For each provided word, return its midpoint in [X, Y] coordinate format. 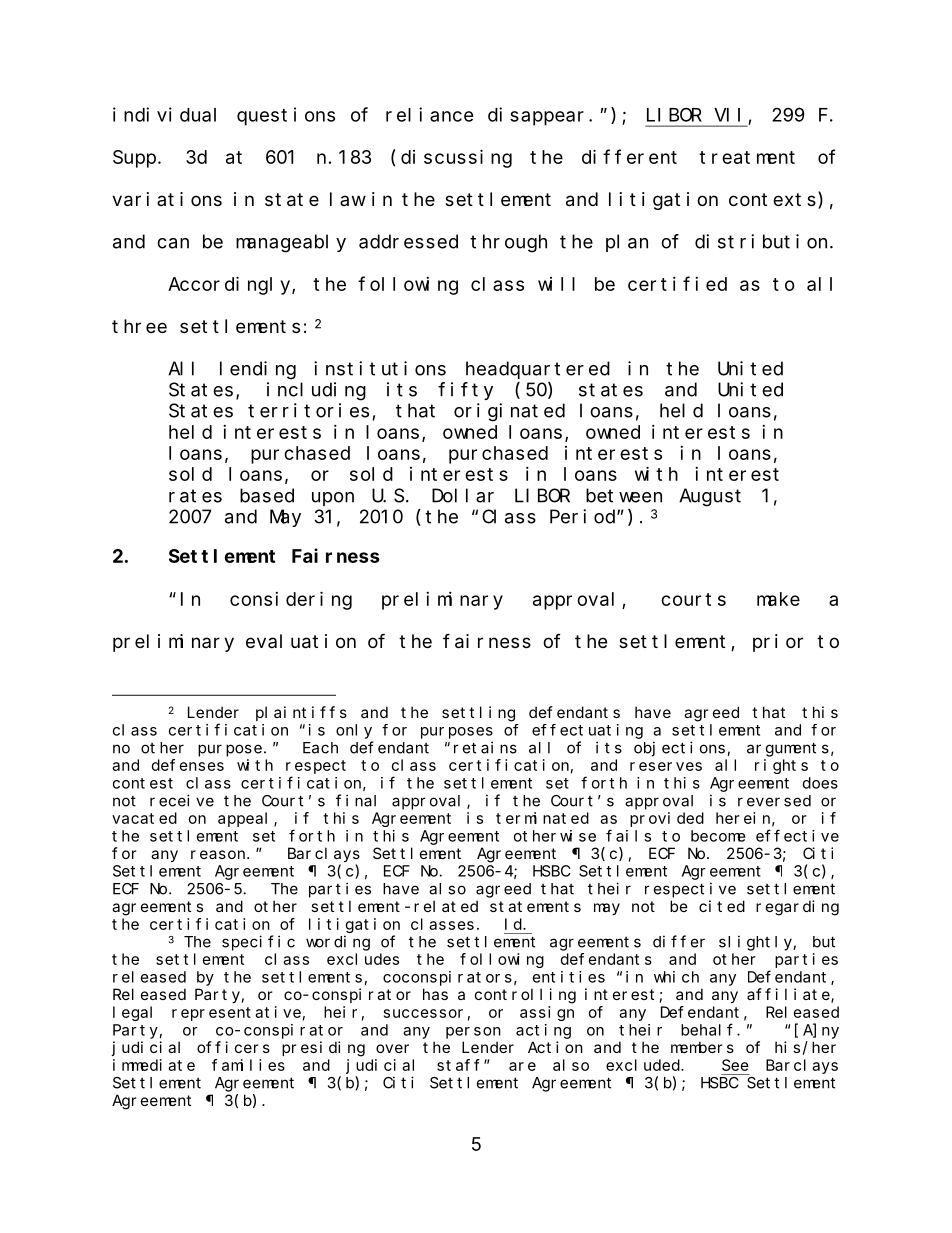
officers [233, 1047]
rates [195, 496]
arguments [788, 749]
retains [485, 747]
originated [509, 412]
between [624, 495]
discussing [456, 158]
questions [286, 116]
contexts [774, 201]
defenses [188, 765]
